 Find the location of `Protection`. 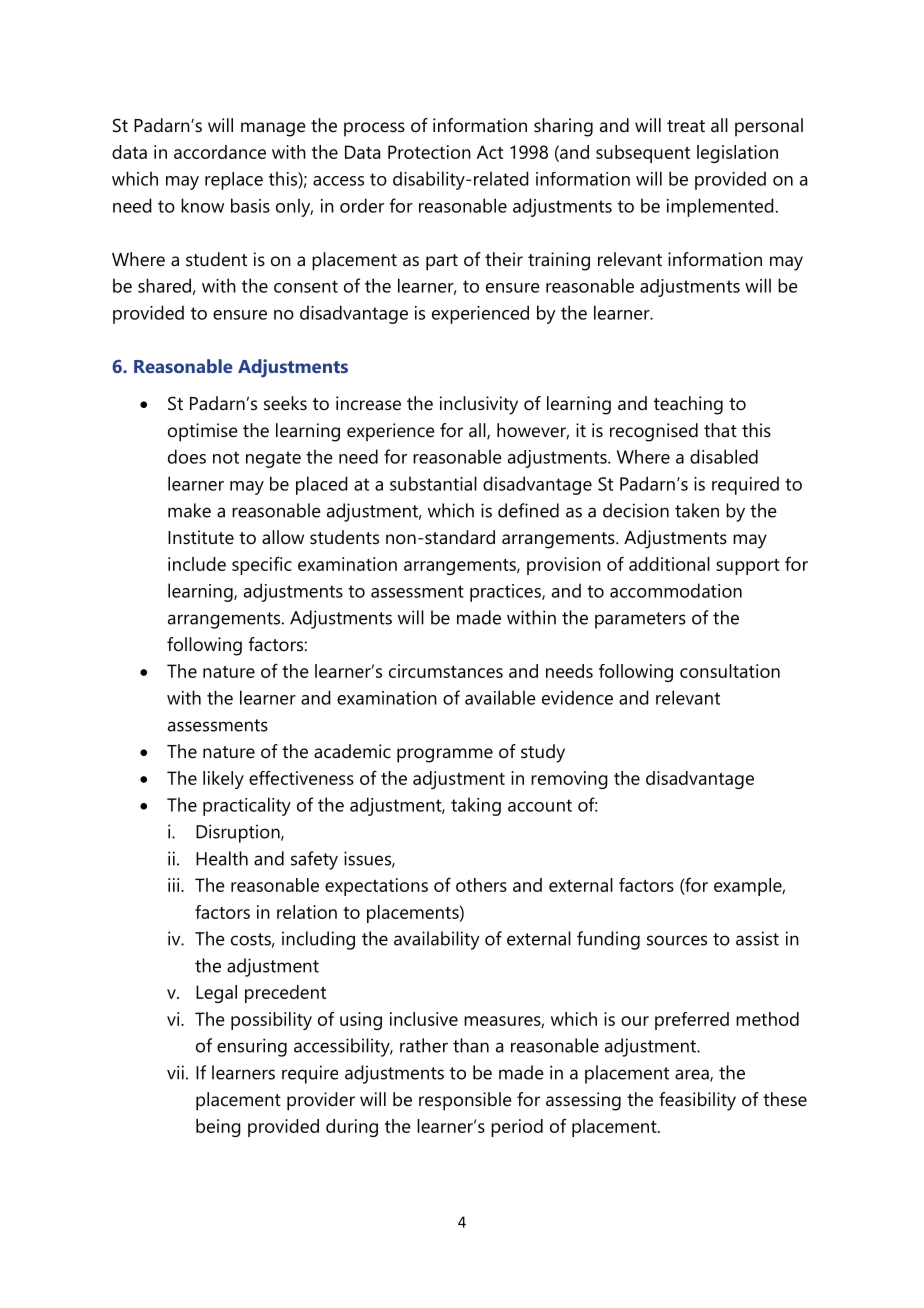

Protection is located at coordinates (429, 152).
